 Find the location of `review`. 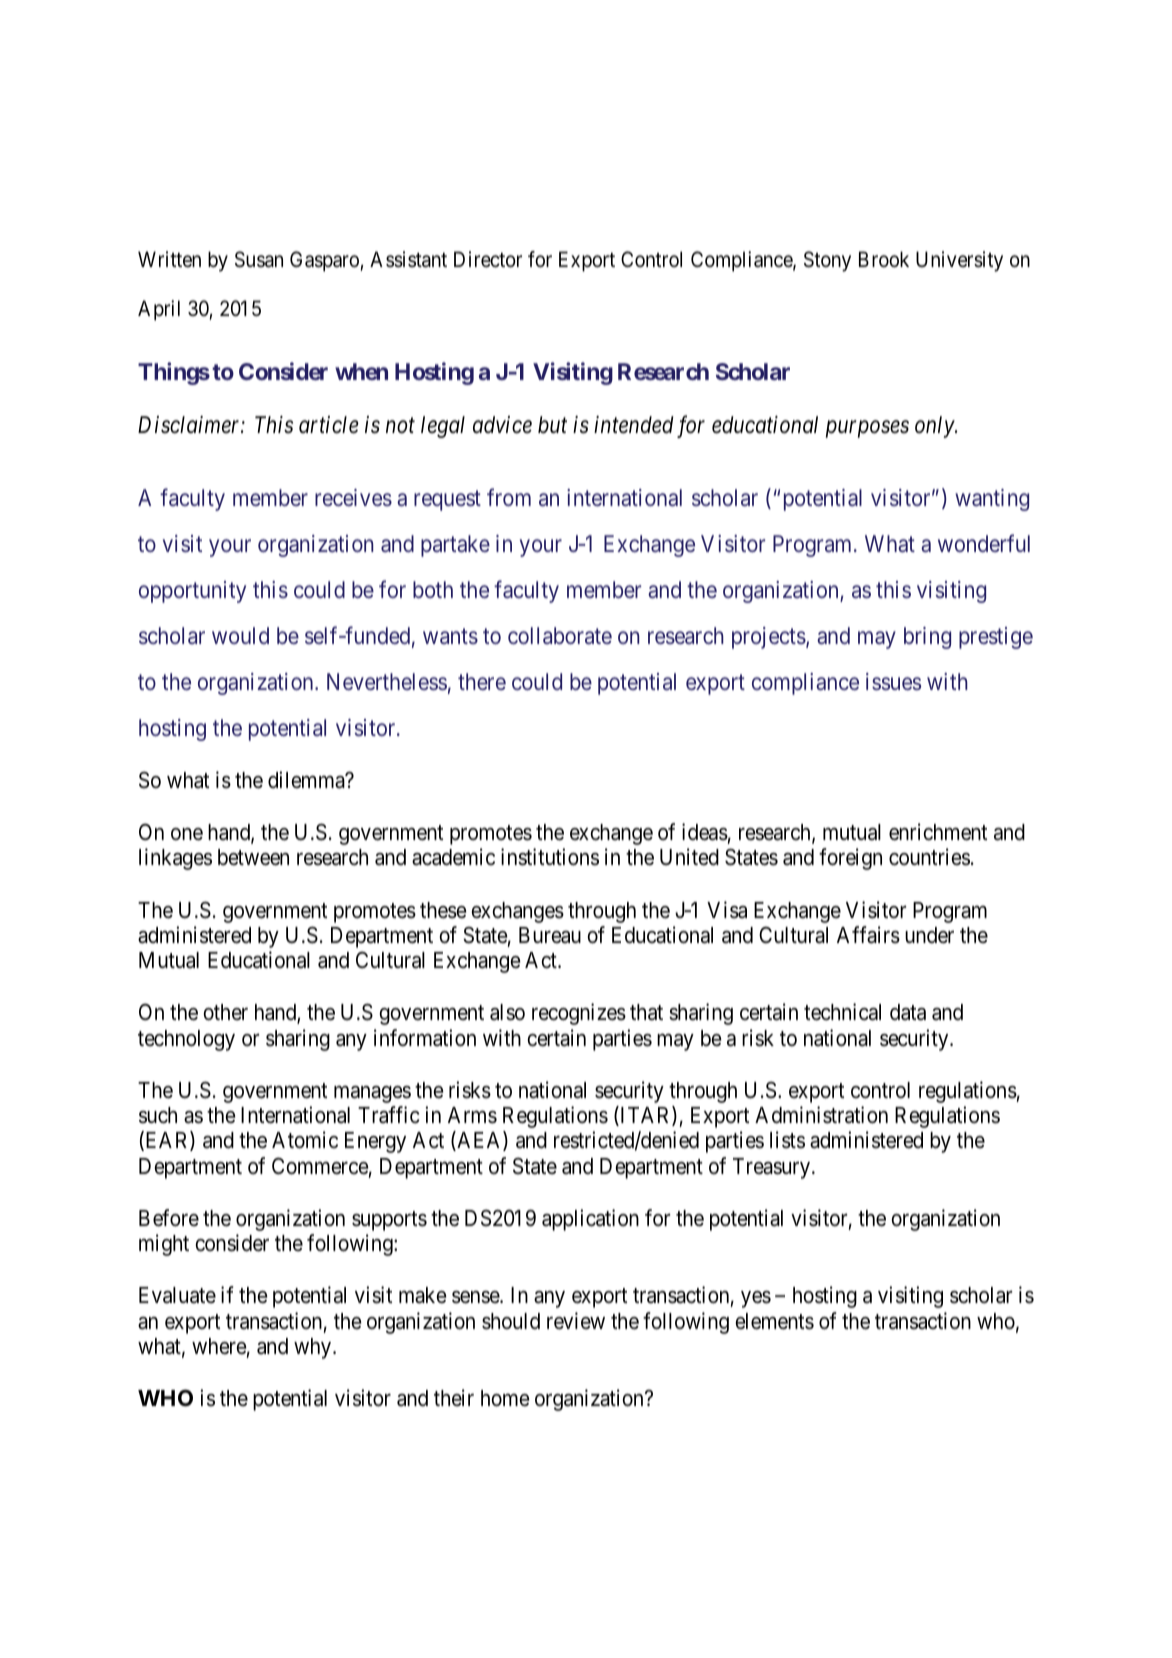

review is located at coordinates (576, 1321).
